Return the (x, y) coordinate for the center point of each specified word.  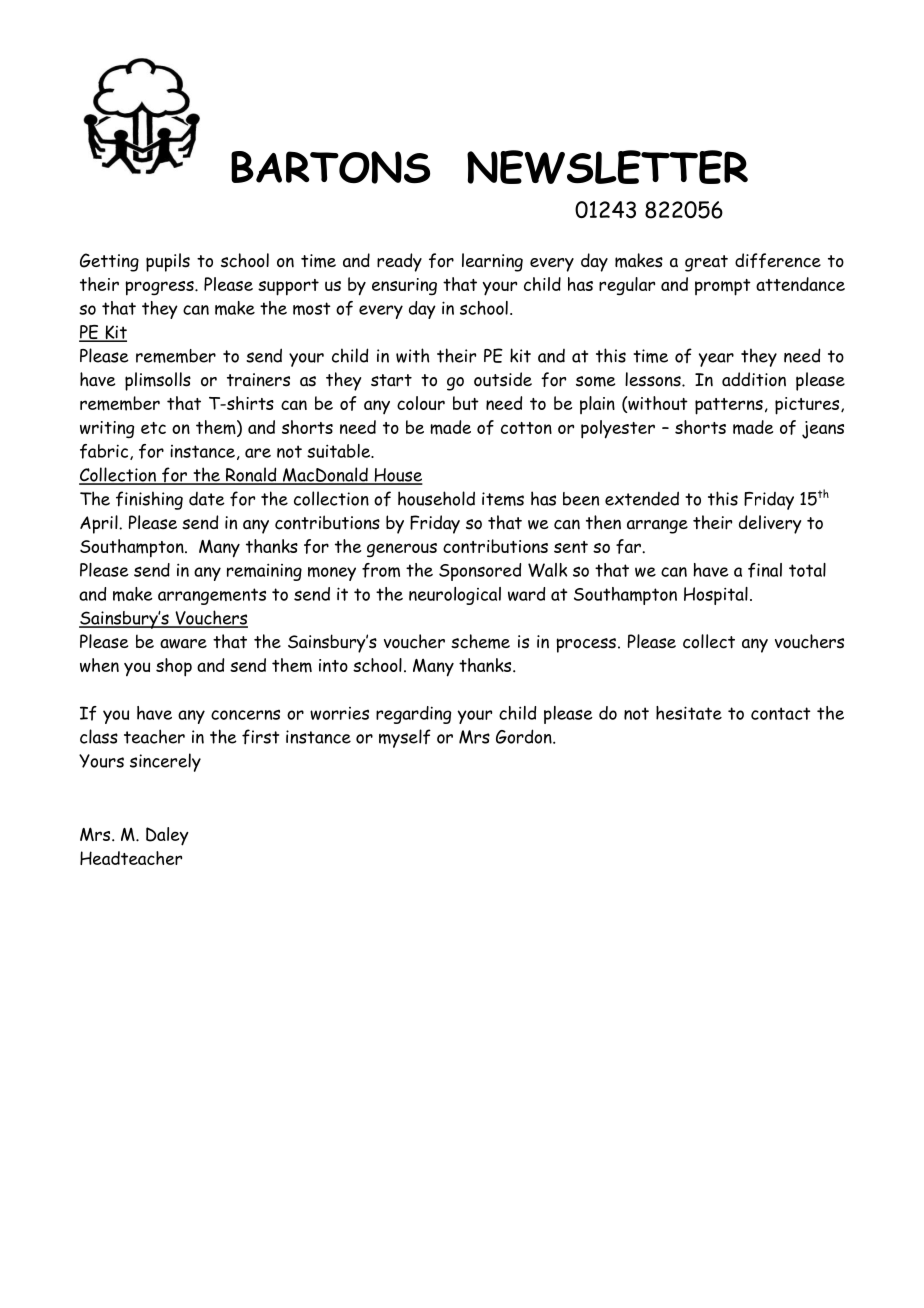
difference (778, 260)
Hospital (716, 596)
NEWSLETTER (607, 167)
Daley (167, 836)
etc (153, 428)
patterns (729, 406)
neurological (455, 596)
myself (405, 738)
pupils (168, 262)
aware (183, 644)
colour (421, 403)
